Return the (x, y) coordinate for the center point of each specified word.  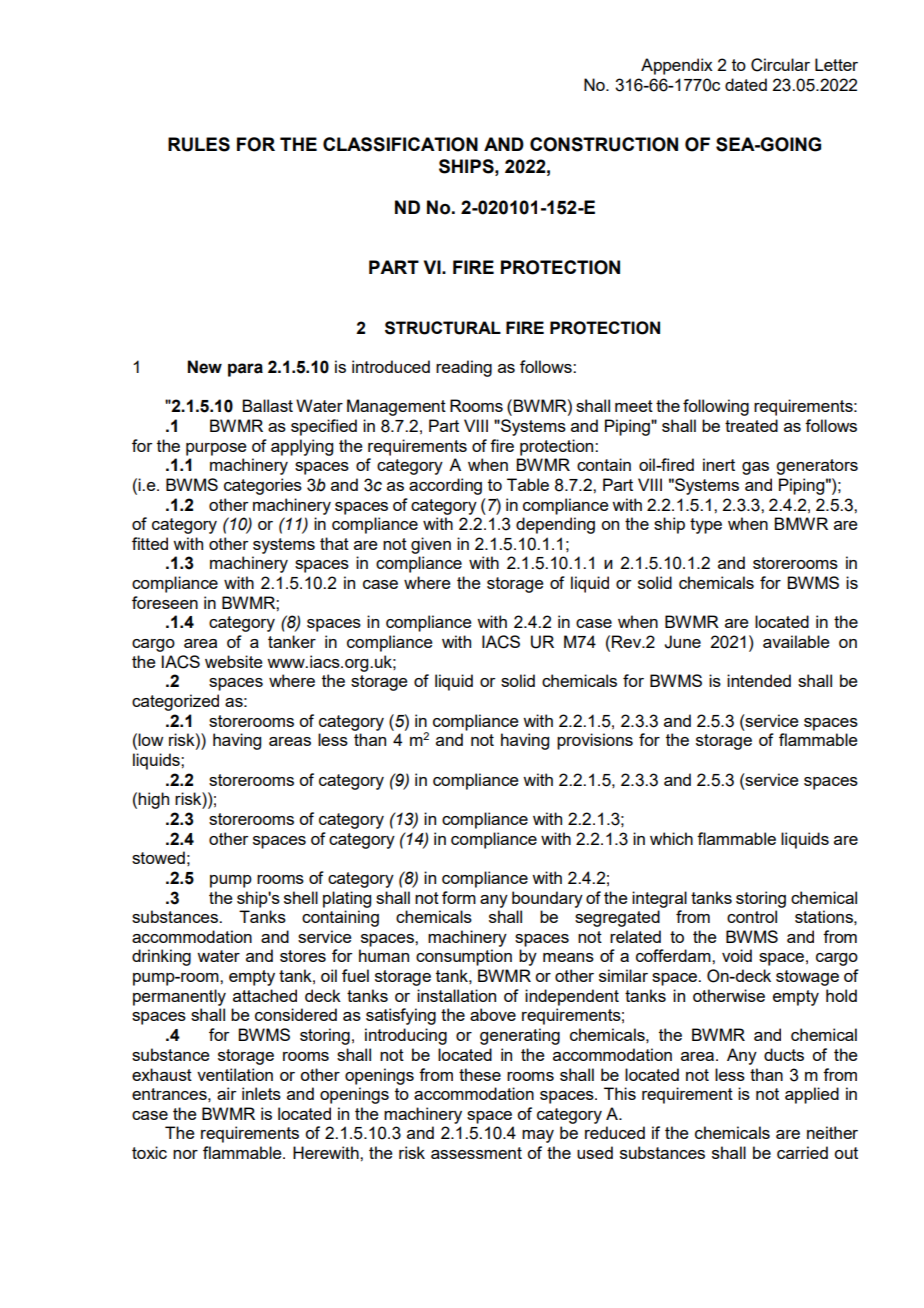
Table (528, 484)
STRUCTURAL (443, 328)
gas (755, 468)
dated (746, 84)
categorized (175, 702)
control (752, 916)
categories (263, 486)
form (459, 897)
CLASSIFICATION (400, 144)
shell (301, 897)
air (227, 1093)
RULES (199, 144)
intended (759, 680)
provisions (595, 741)
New (205, 367)
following (716, 407)
